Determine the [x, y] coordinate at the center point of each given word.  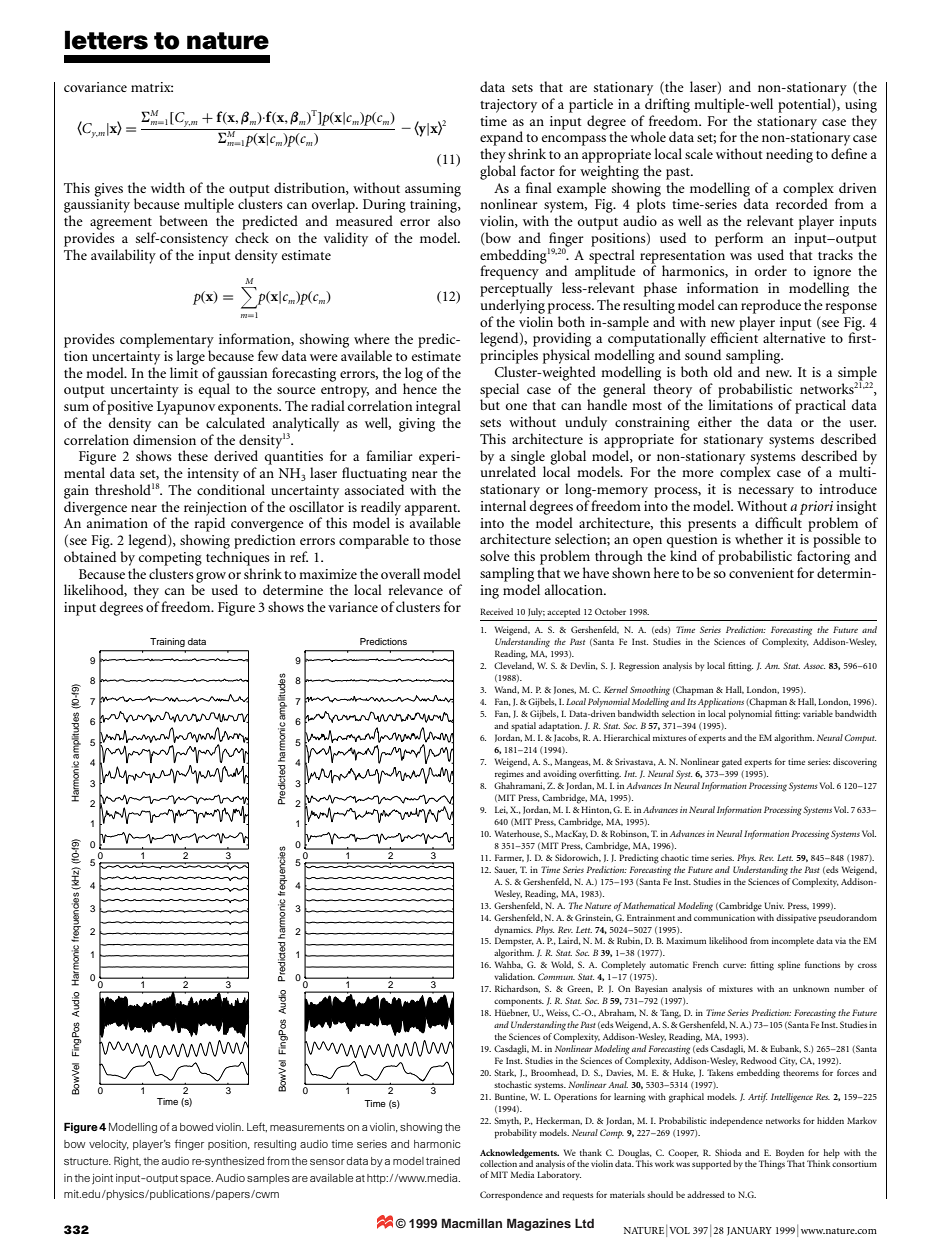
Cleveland [514, 666]
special [499, 390]
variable [818, 713]
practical [820, 406]
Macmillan [471, 1223]
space [196, 1180]
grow [211, 577]
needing [789, 155]
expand [501, 138]
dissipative [796, 919]
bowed [196, 1127]
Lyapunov [186, 408]
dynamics [513, 930]
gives [108, 190]
